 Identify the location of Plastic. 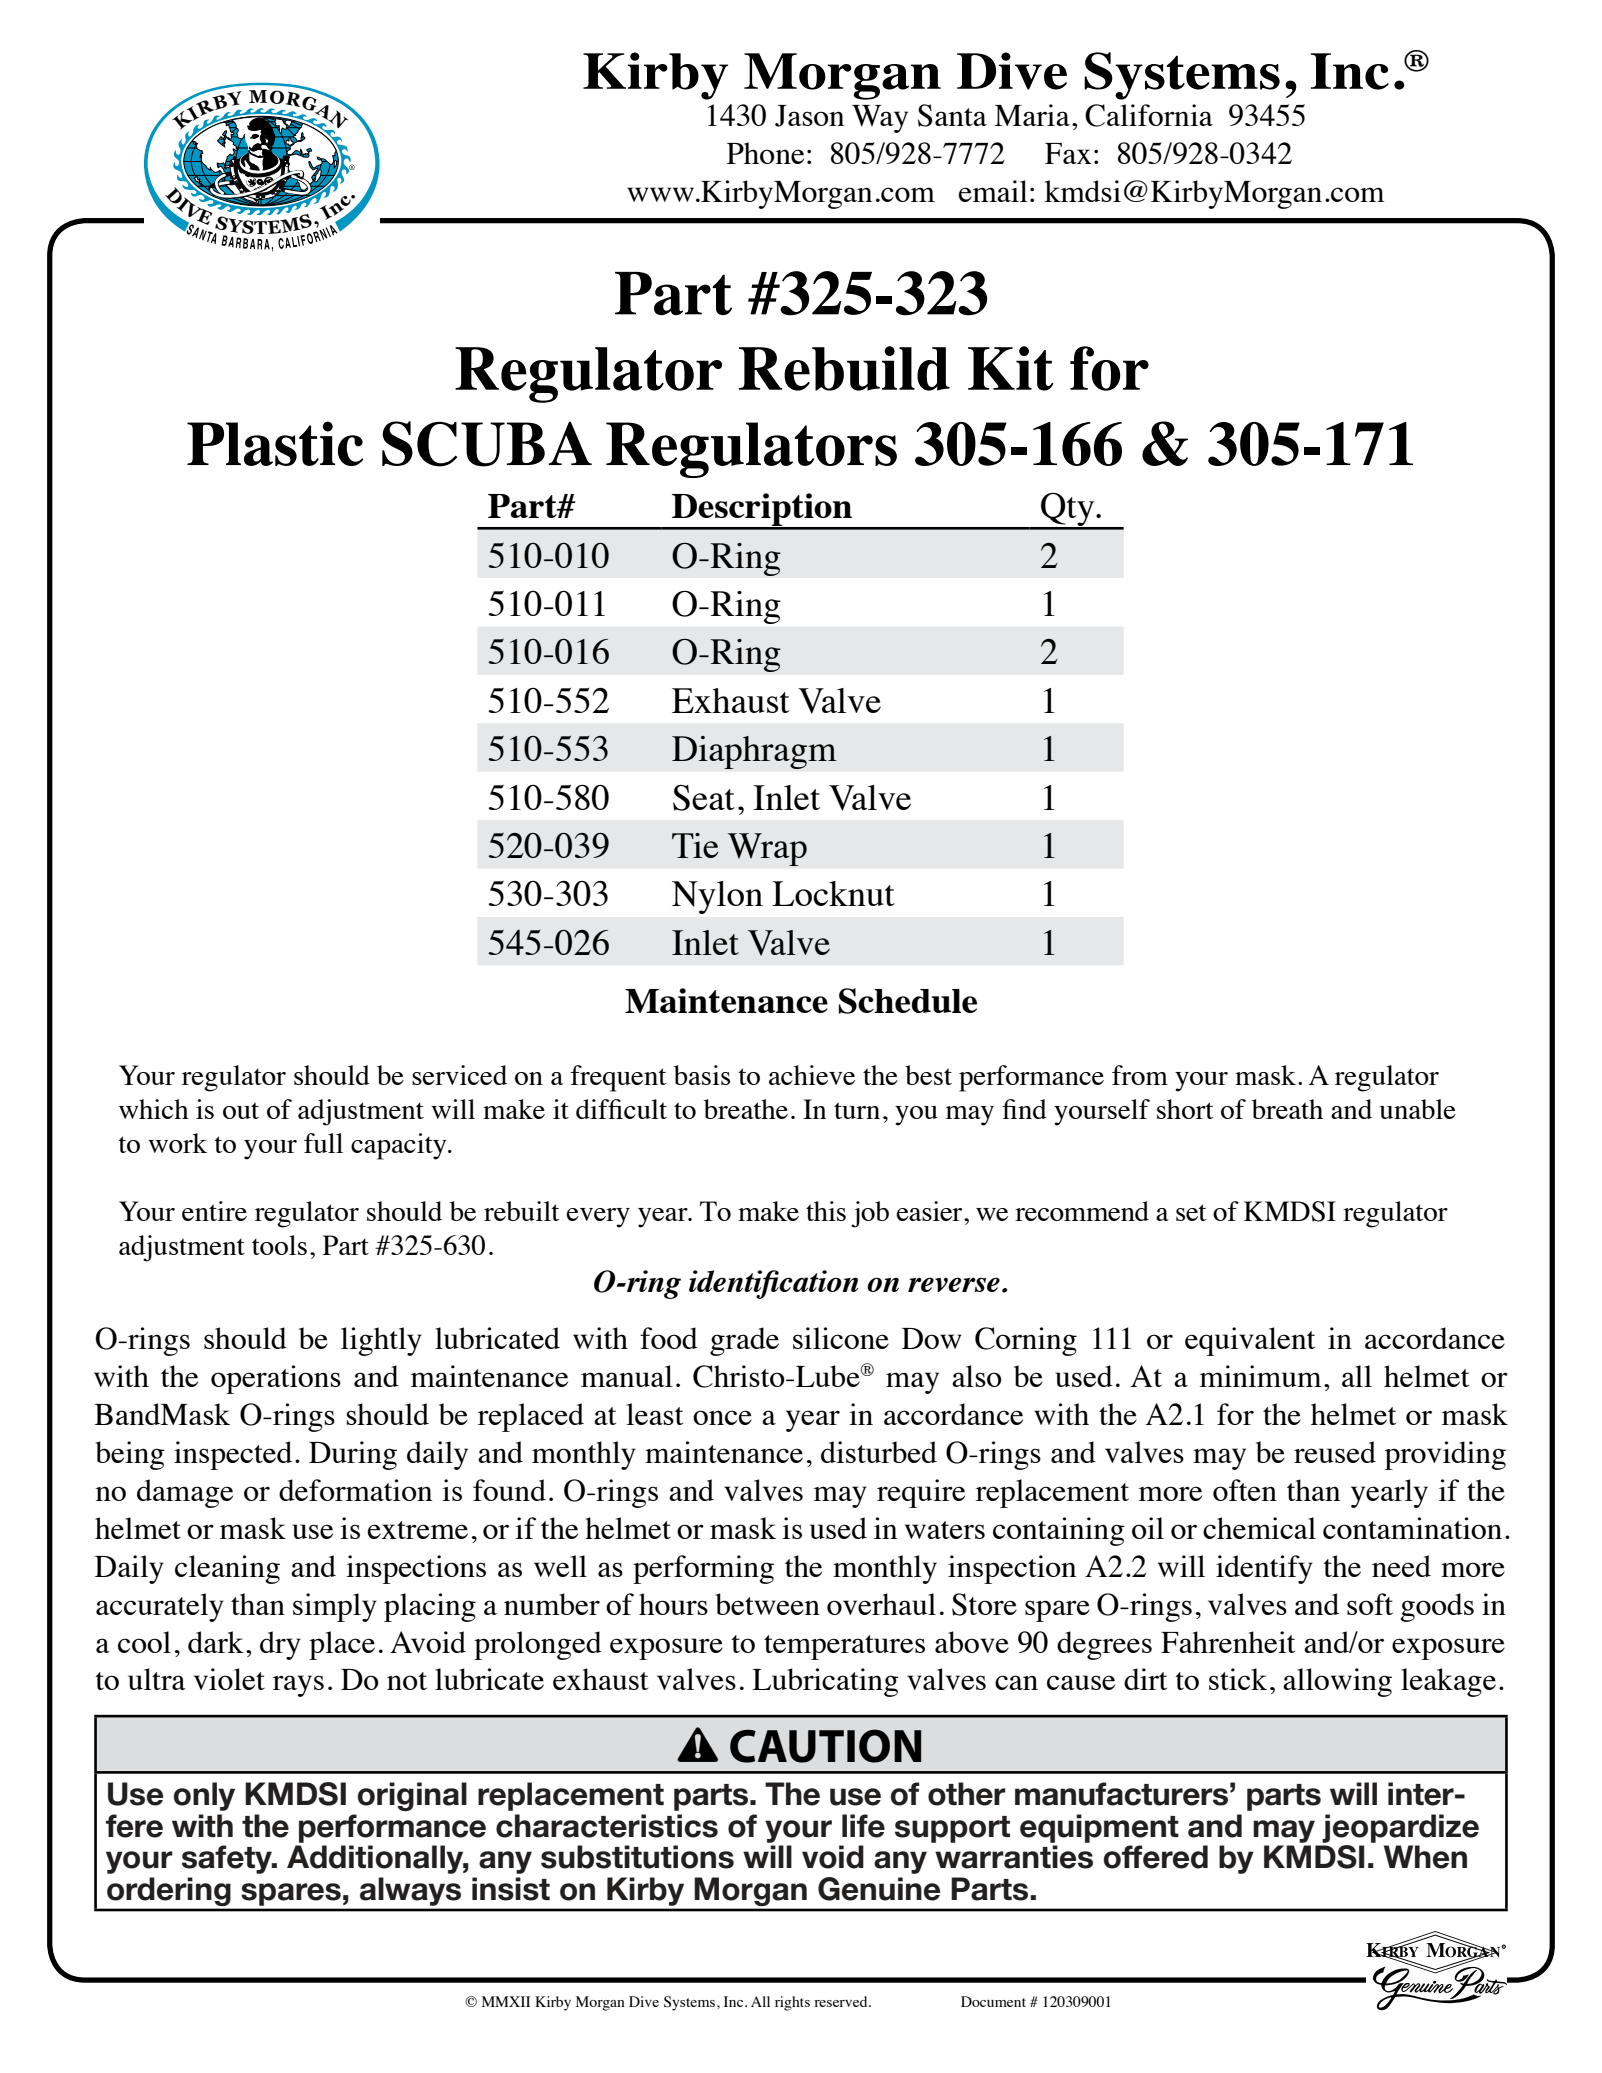
(275, 443).
